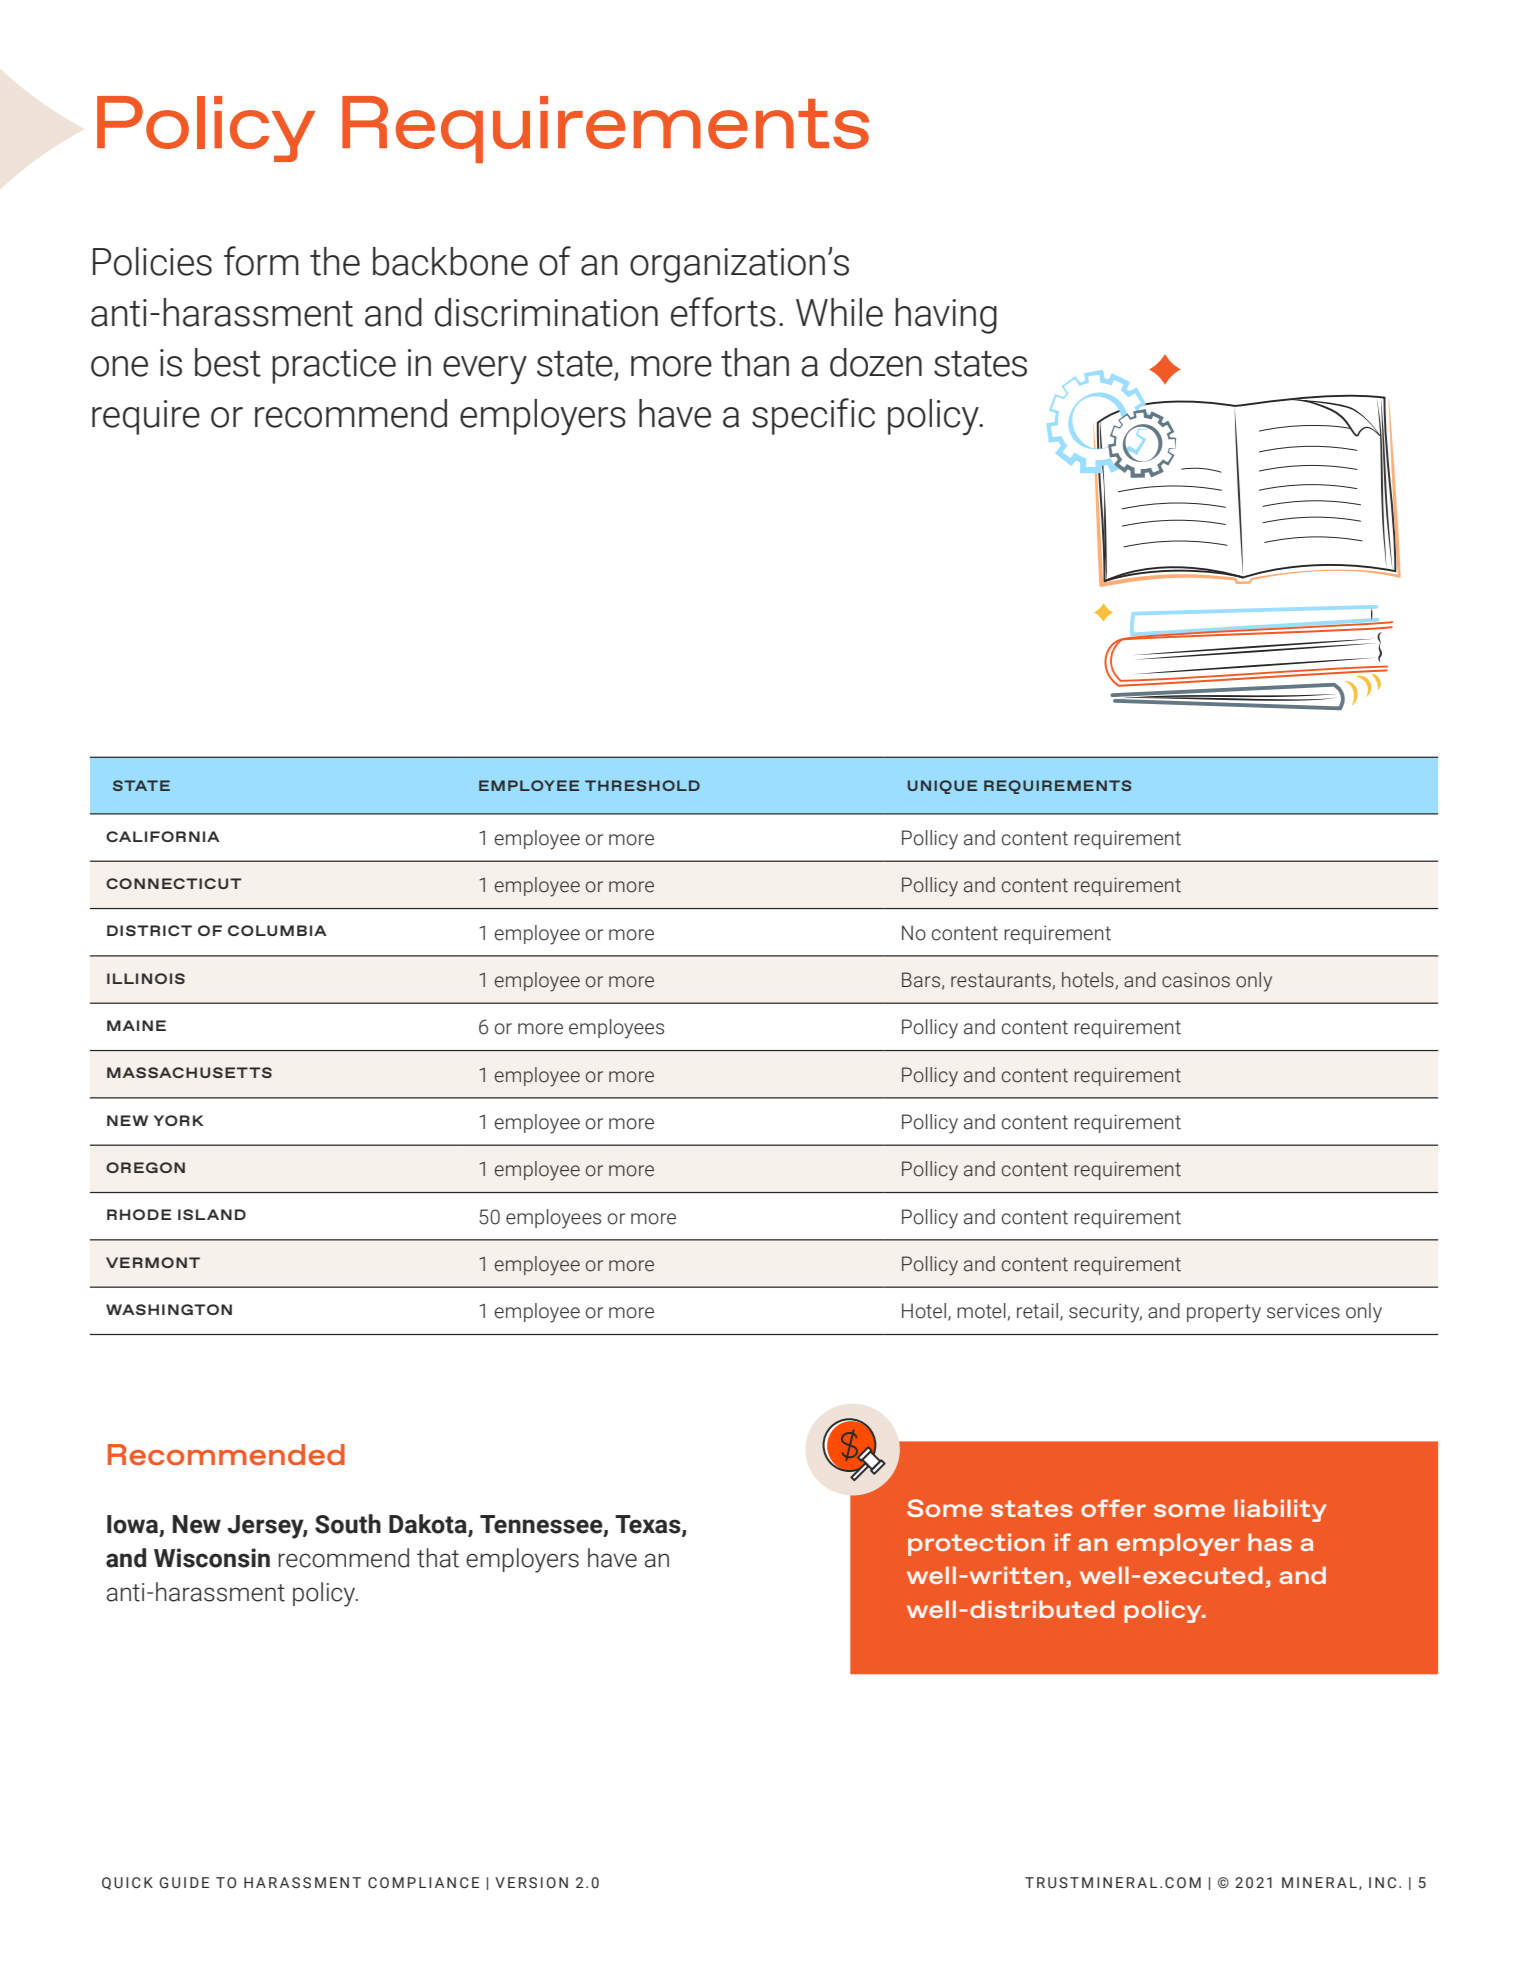 This screenshot has width=1528, height=1977. Describe the element at coordinates (348, 1524) in the screenshot. I see `South` at that location.
